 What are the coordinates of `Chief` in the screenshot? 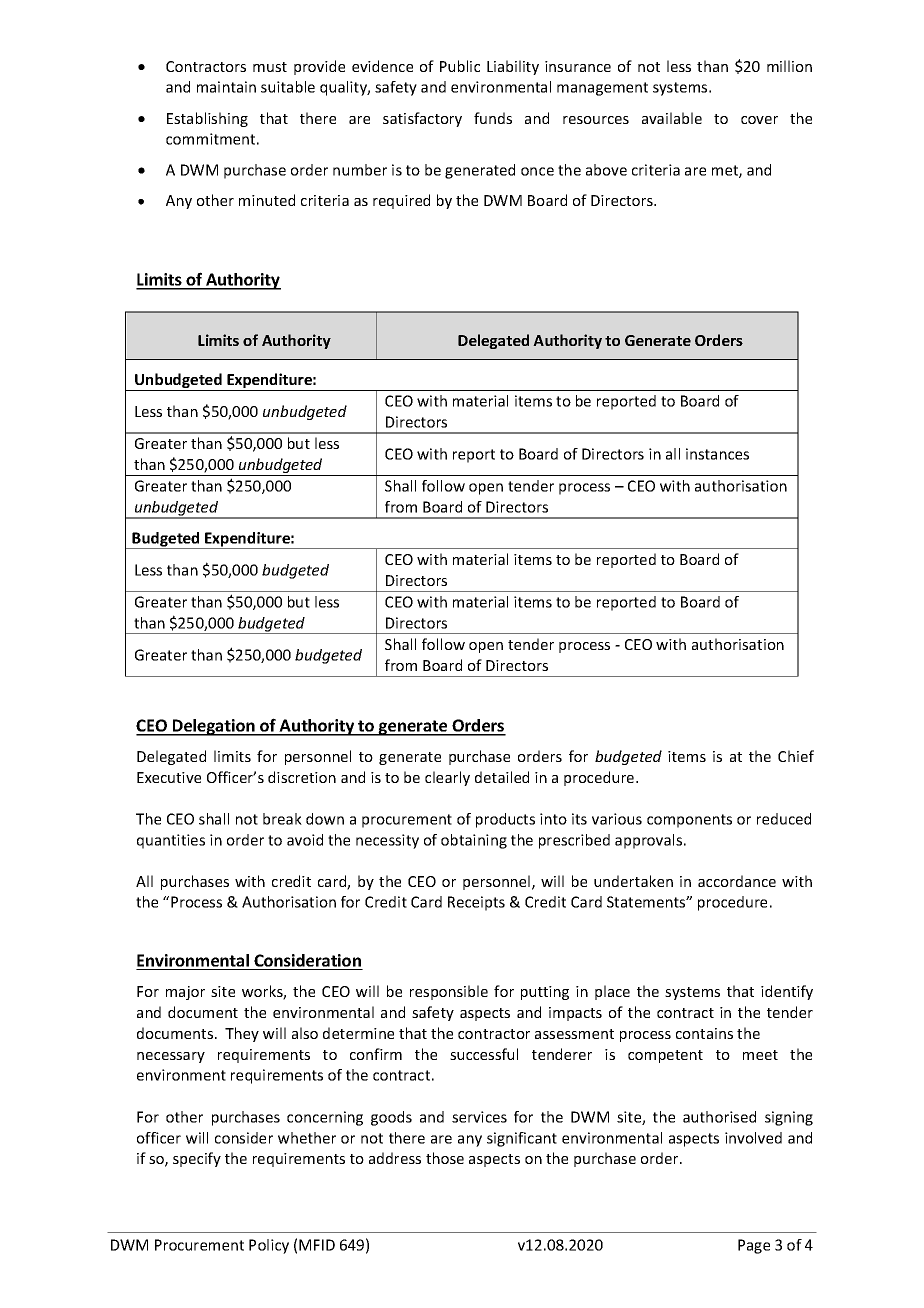 It's located at (796, 756).
